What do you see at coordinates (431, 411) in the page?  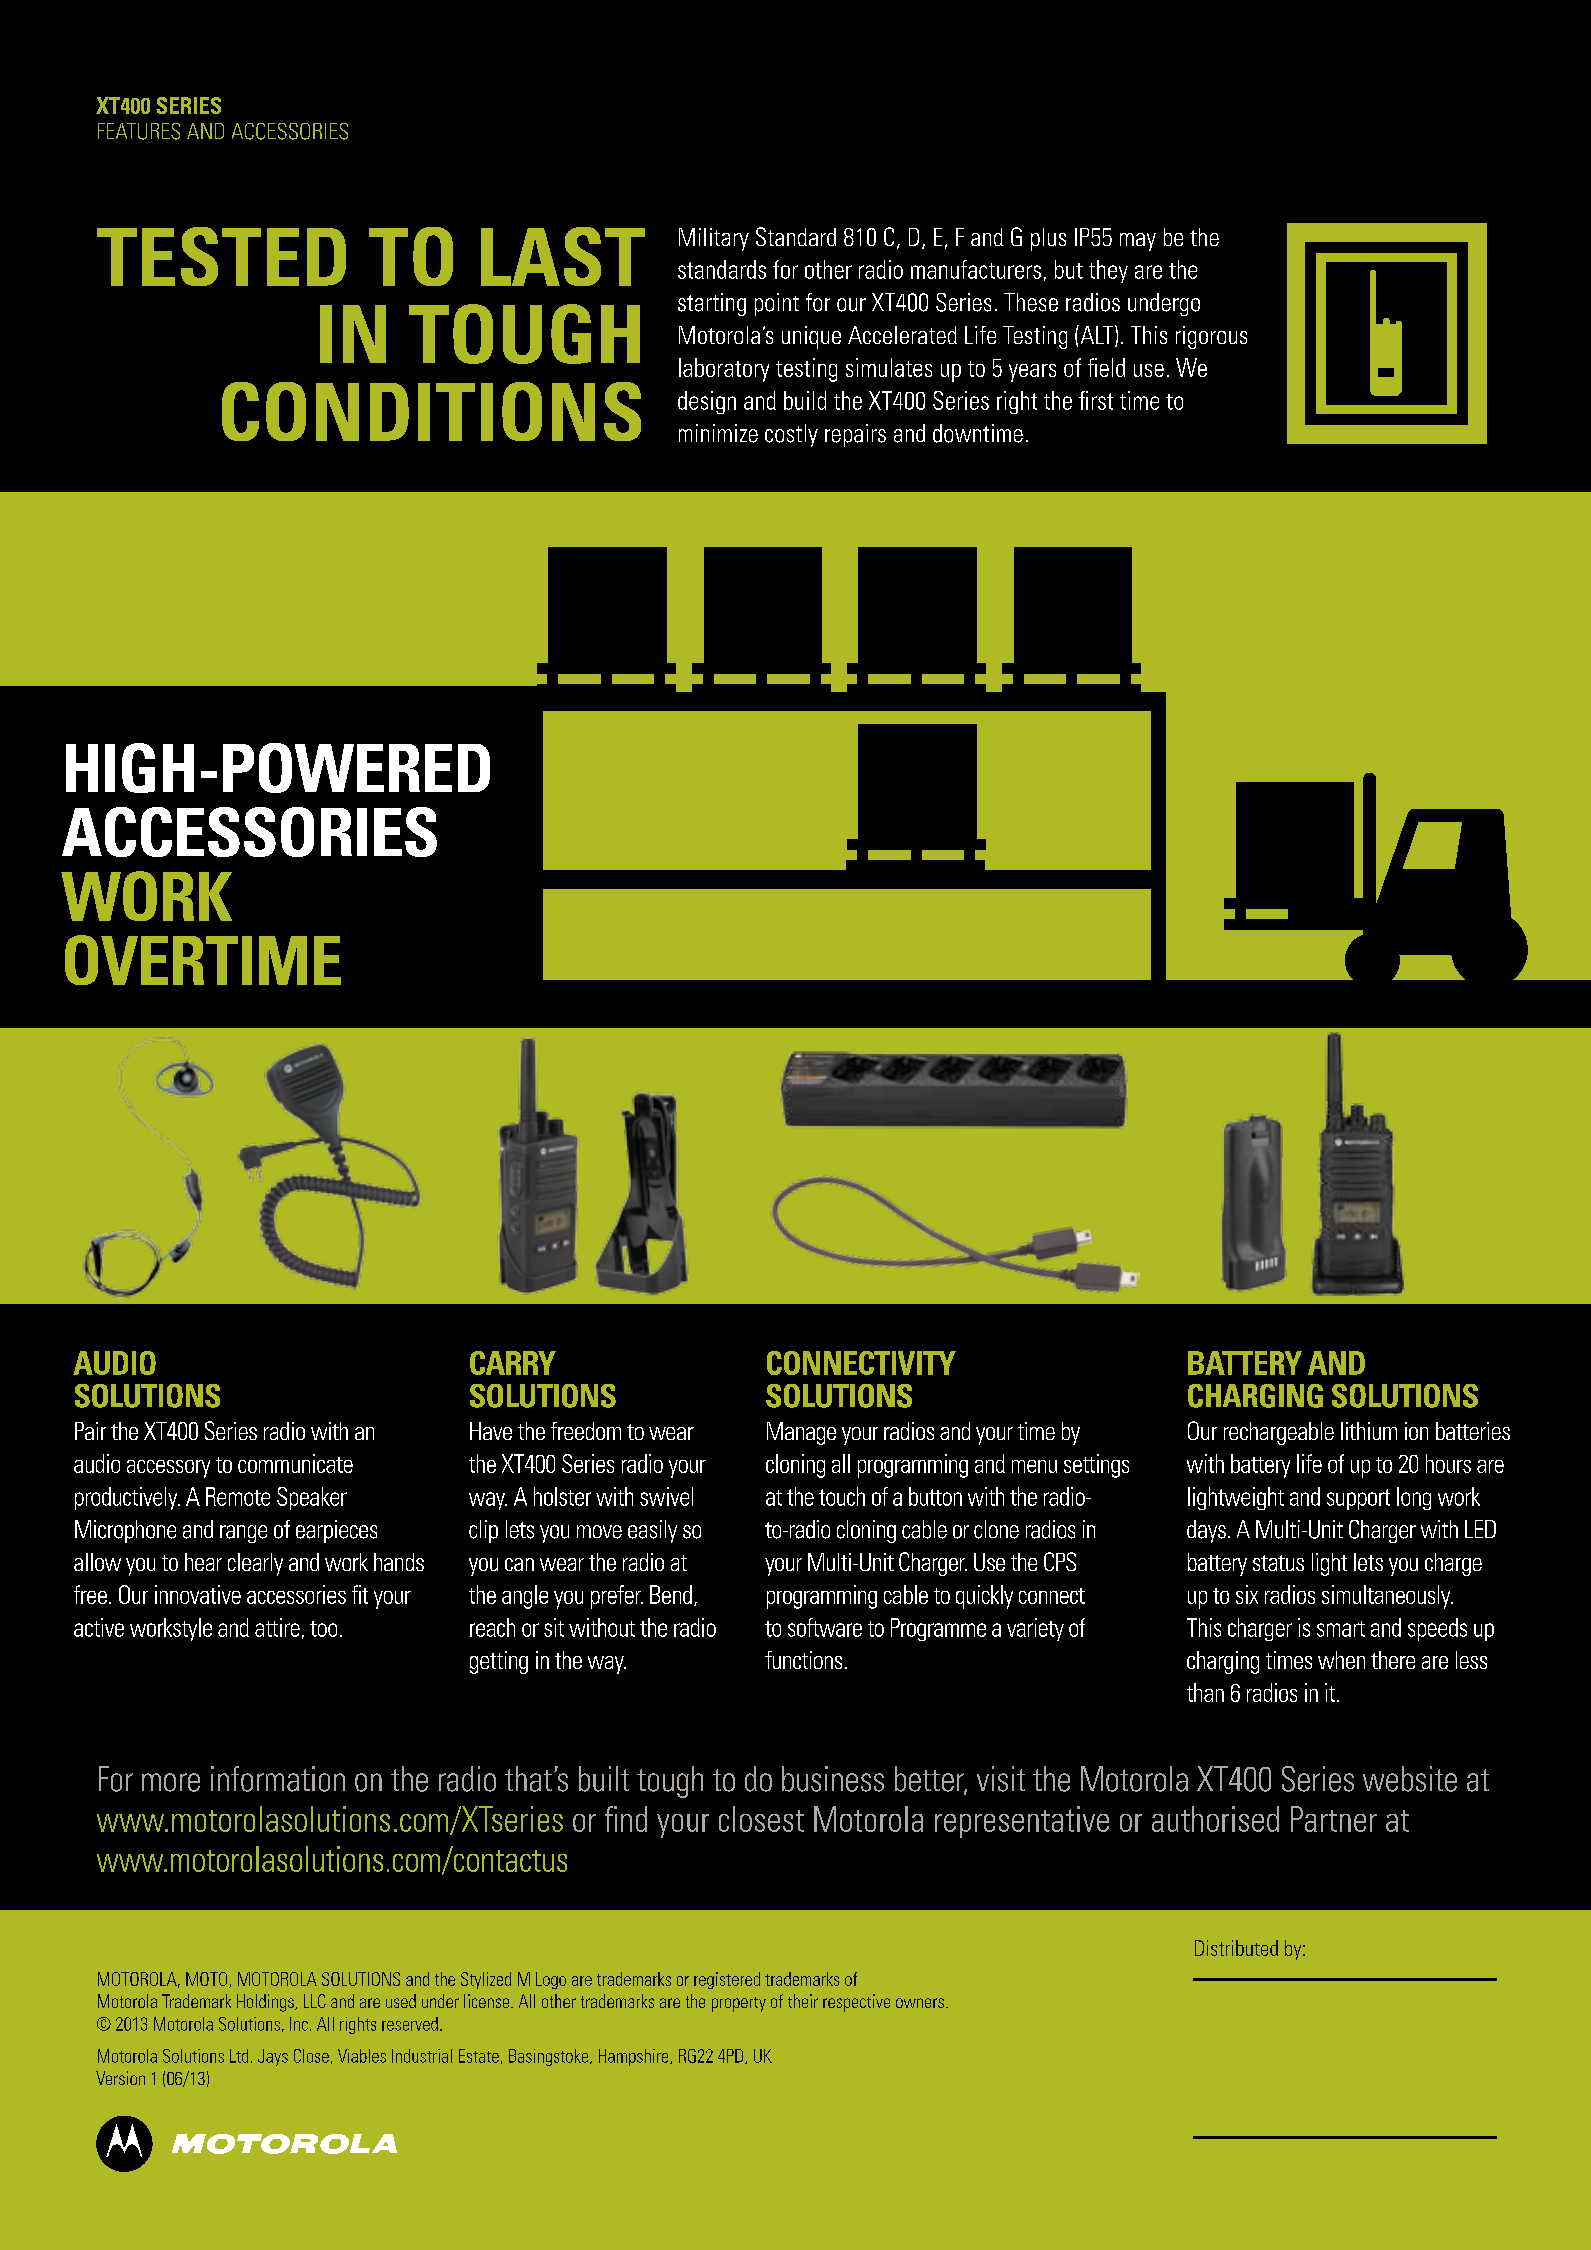 I see `CONDITIONS` at bounding box center [431, 411].
